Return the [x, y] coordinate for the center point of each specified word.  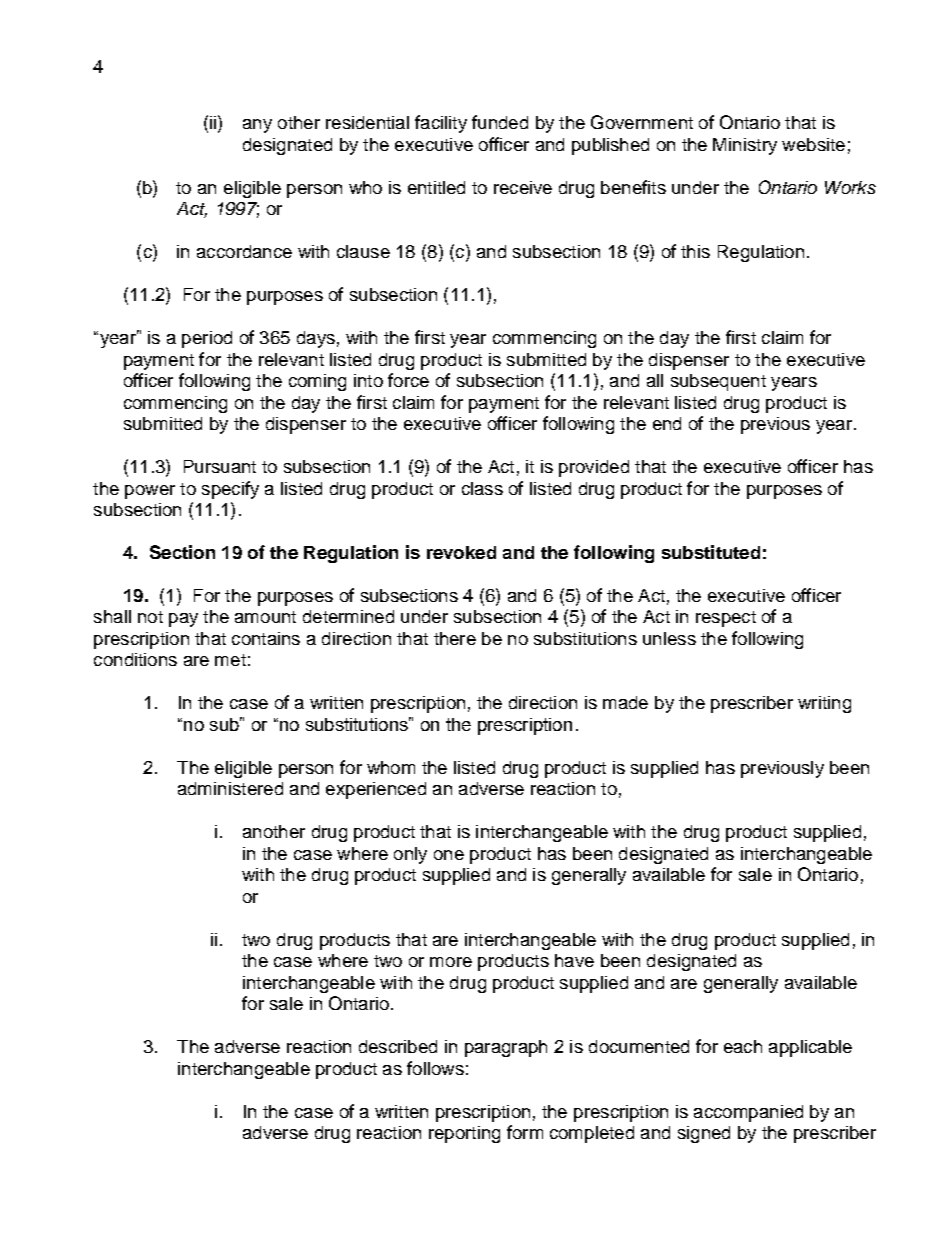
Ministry [745, 146]
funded [500, 122]
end [667, 423]
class [482, 488]
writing [824, 704]
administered [230, 788]
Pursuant [220, 466]
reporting [464, 1134]
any [257, 126]
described [398, 1046]
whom [391, 767]
